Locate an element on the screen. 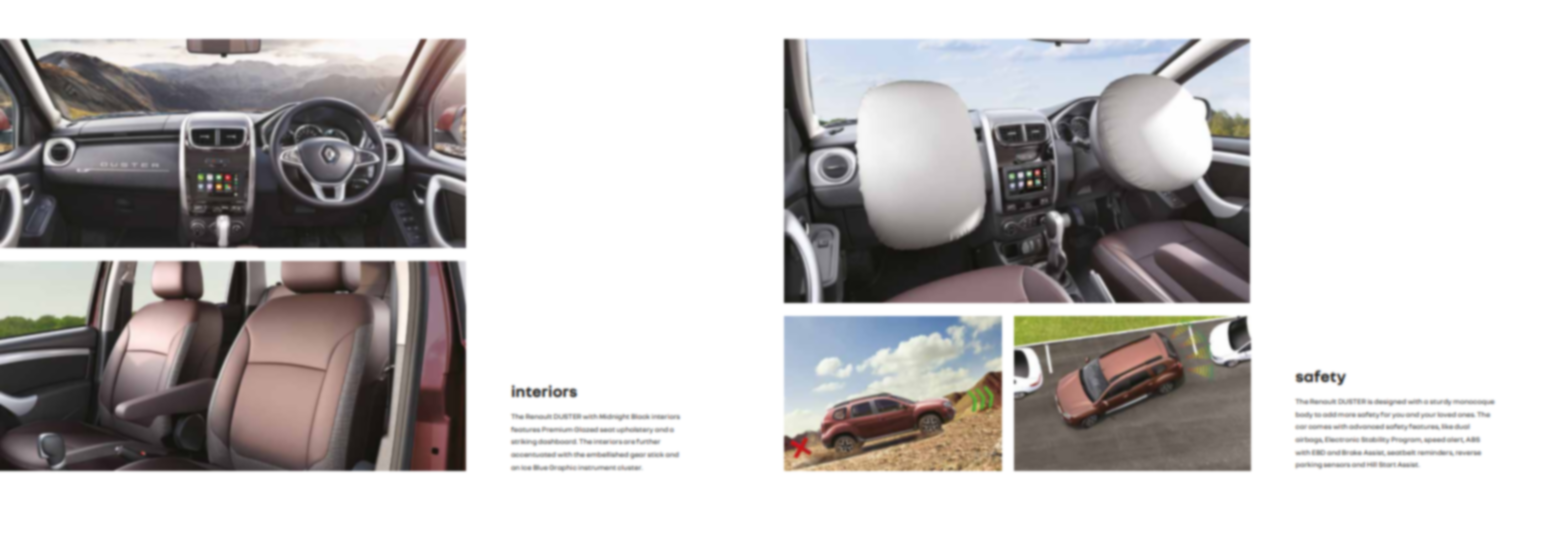 The width and height of the screenshot is (1568, 536). Graphic is located at coordinates (563, 468).
